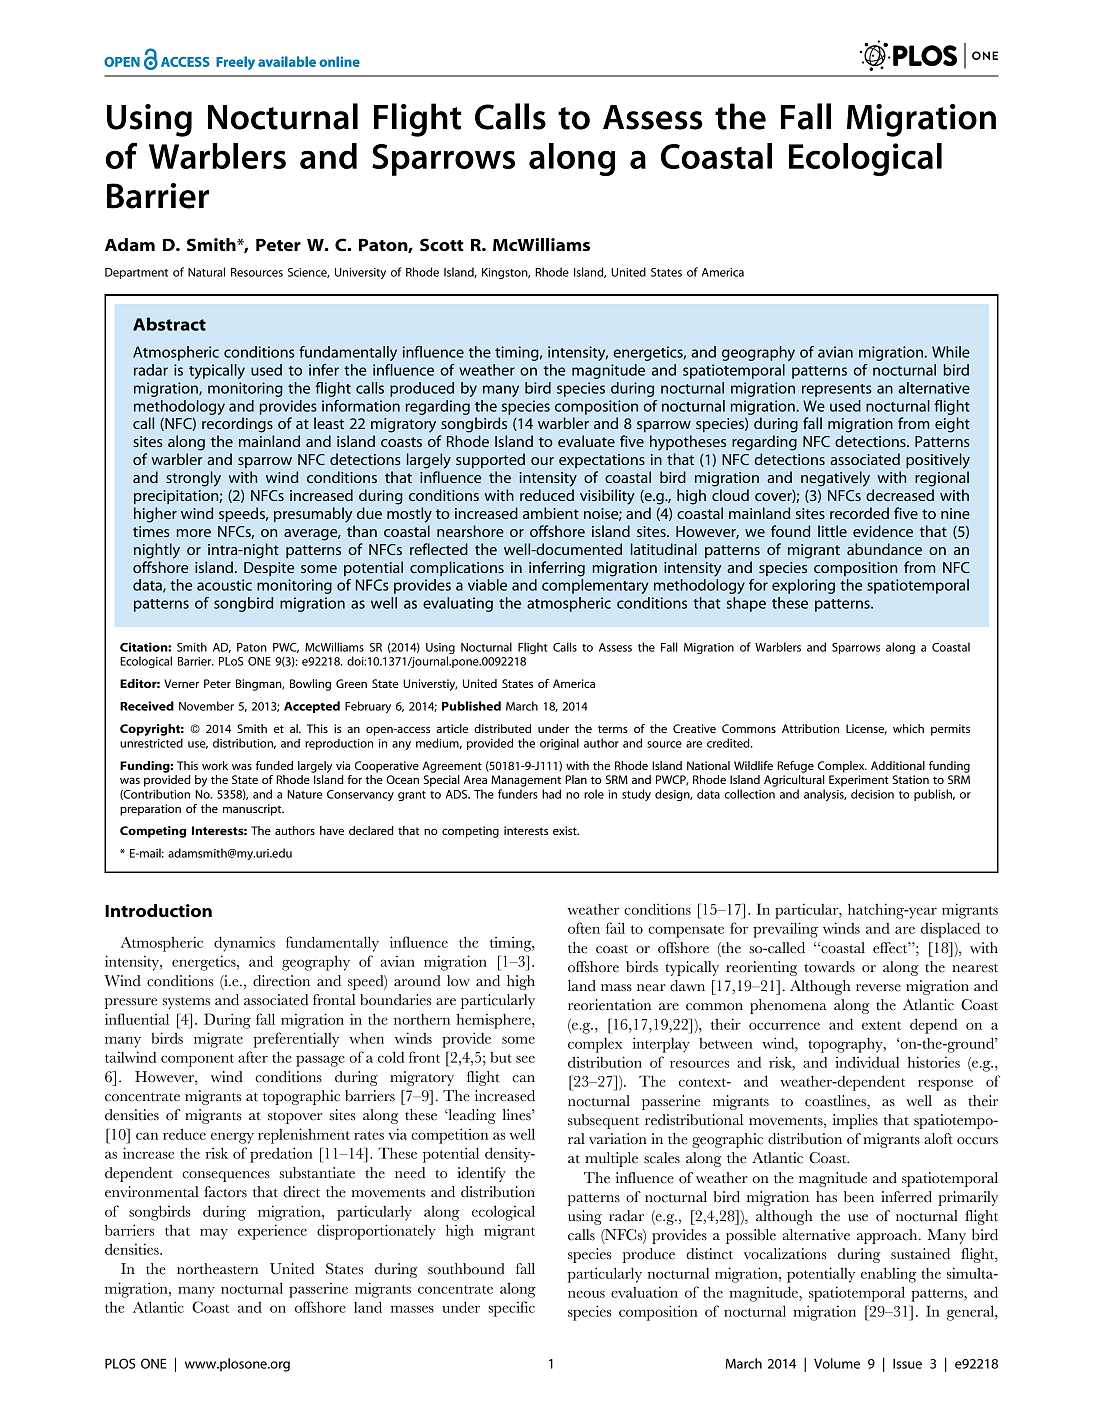 The width and height of the screenshot is (1103, 1424). Describe the element at coordinates (217, 1269) in the screenshot. I see `northeastern` at that location.
